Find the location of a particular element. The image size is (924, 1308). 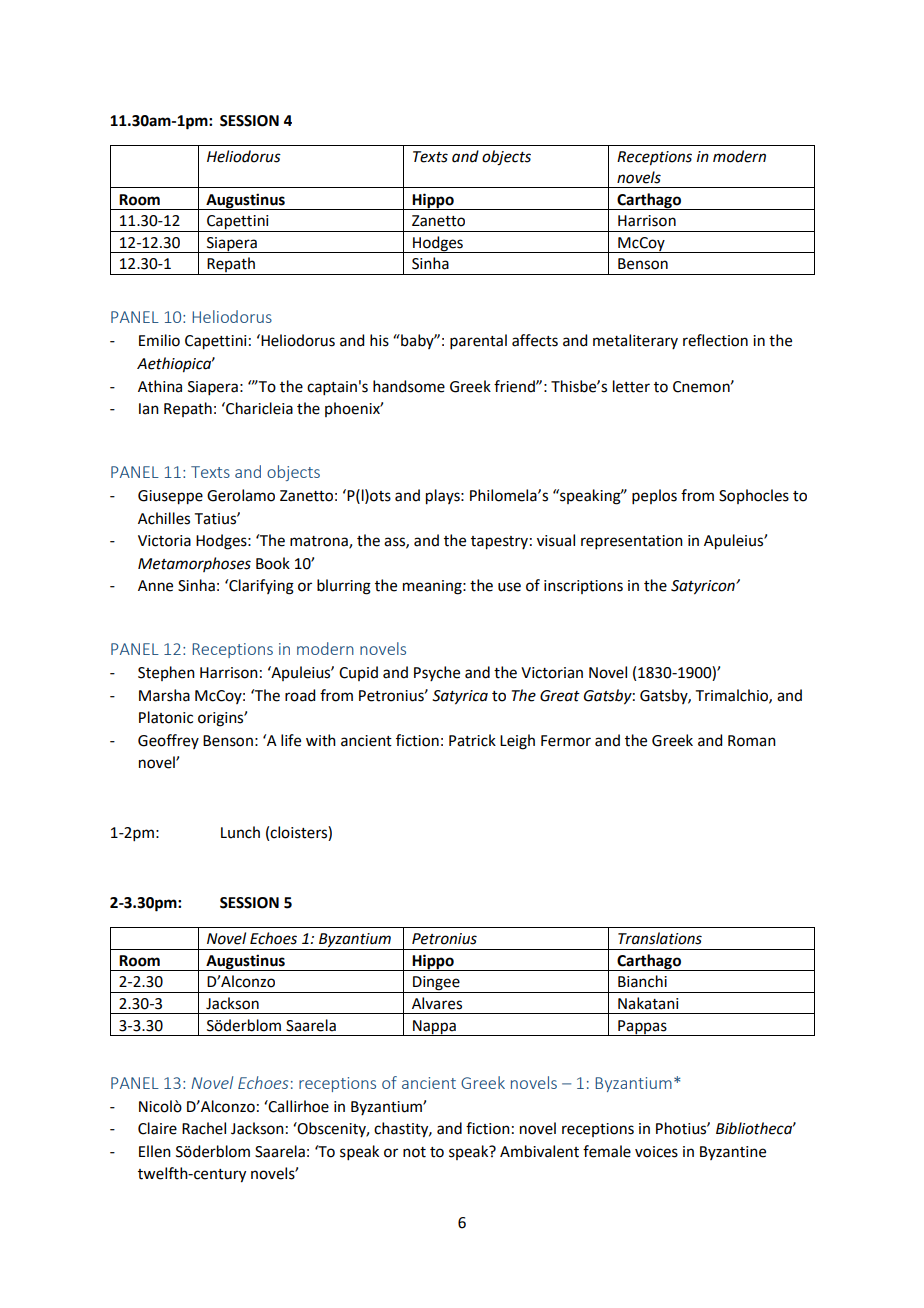

Lunch is located at coordinates (240, 832).
